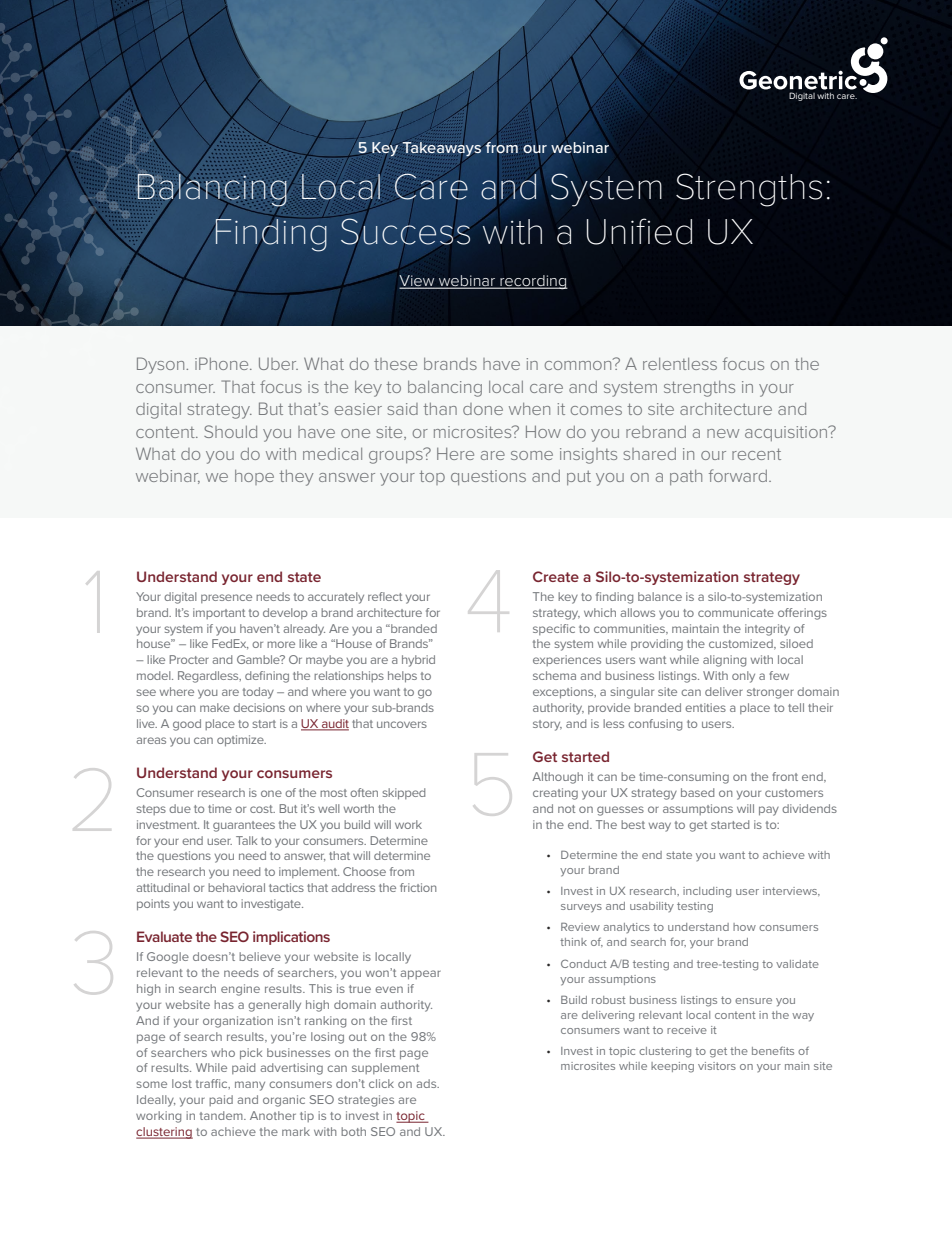 This document has width=952, height=1233. I want to click on groups, so click(397, 456).
